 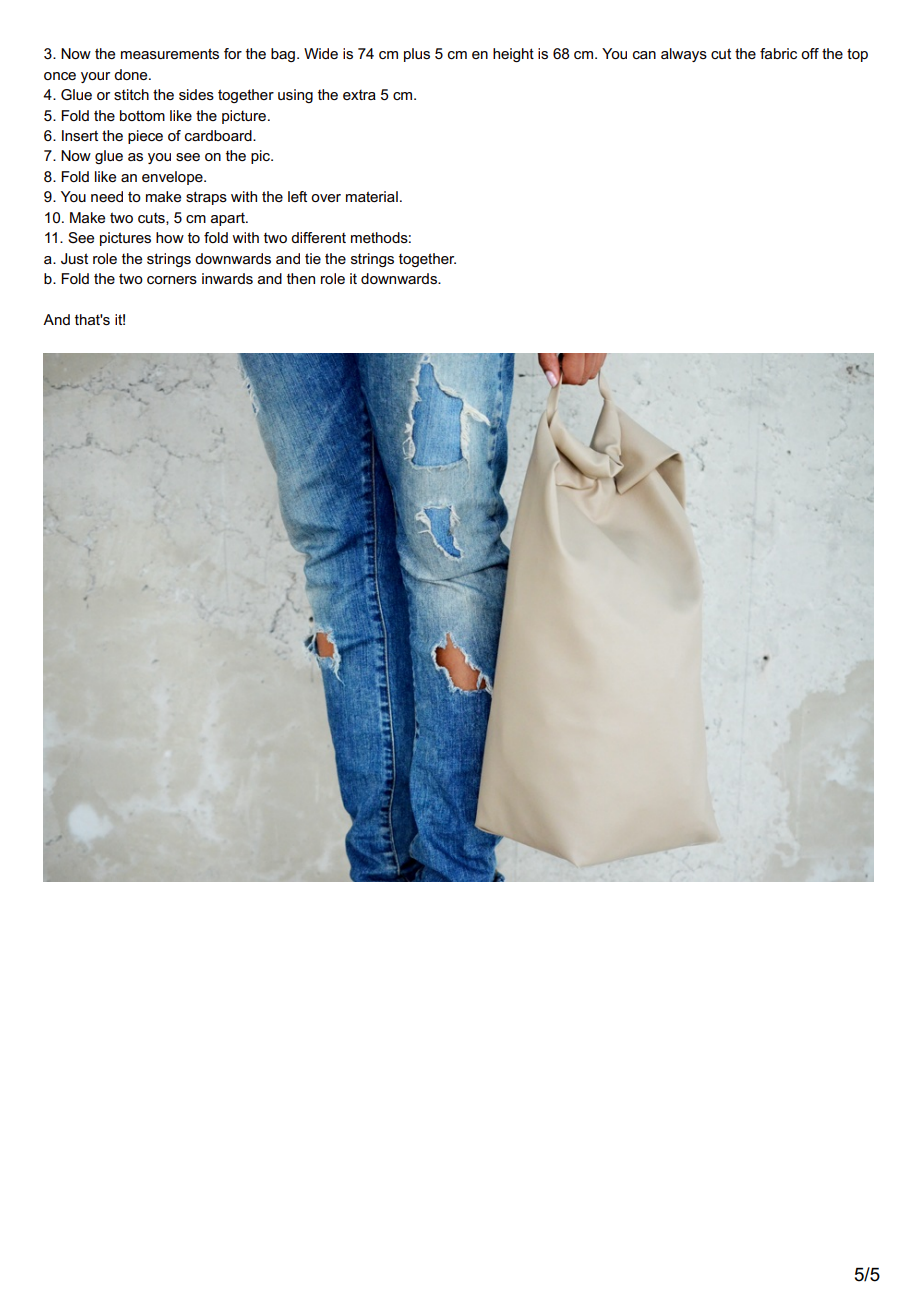 What do you see at coordinates (778, 53) in the page?
I see `fabric` at bounding box center [778, 53].
